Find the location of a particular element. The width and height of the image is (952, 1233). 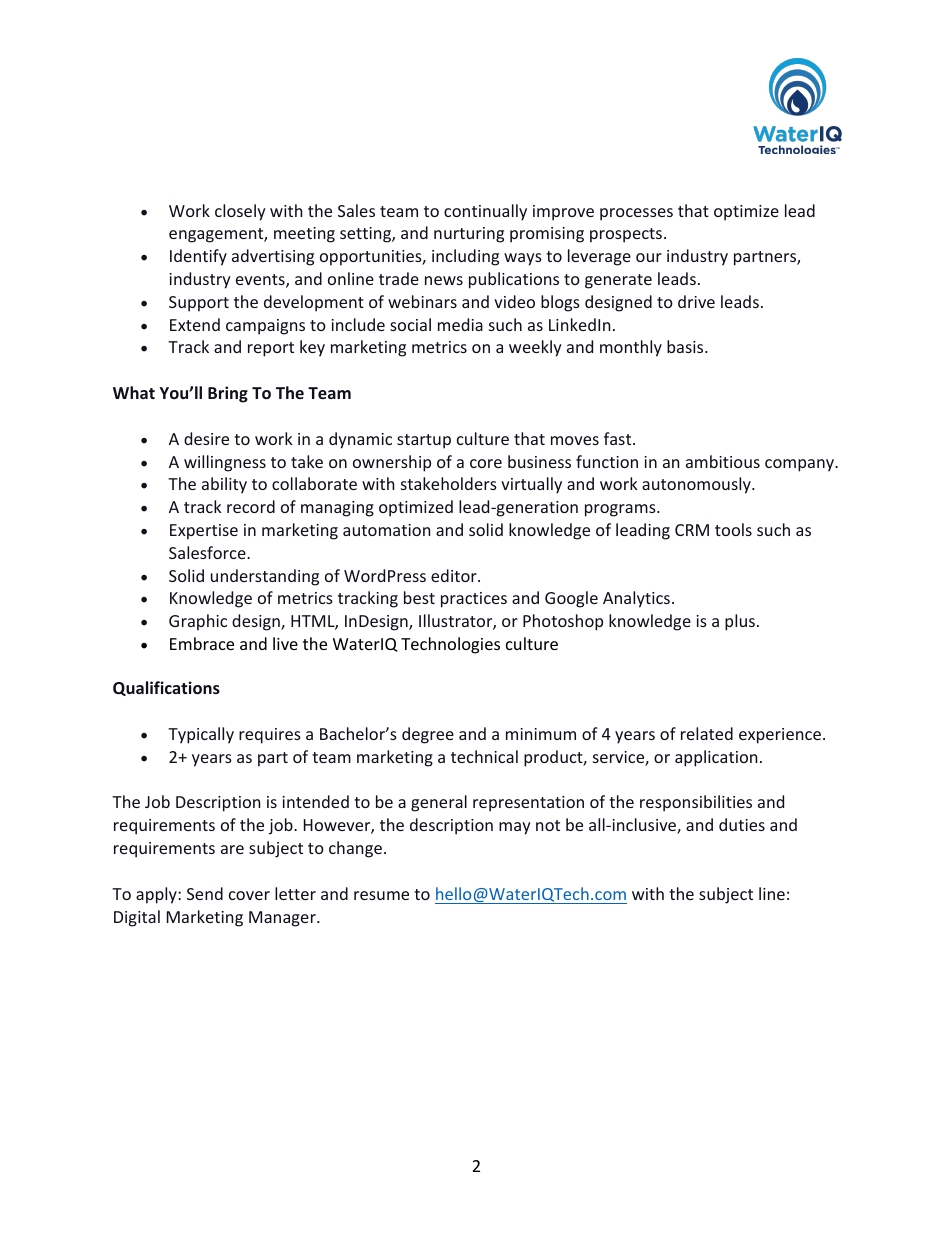

our is located at coordinates (649, 257).
